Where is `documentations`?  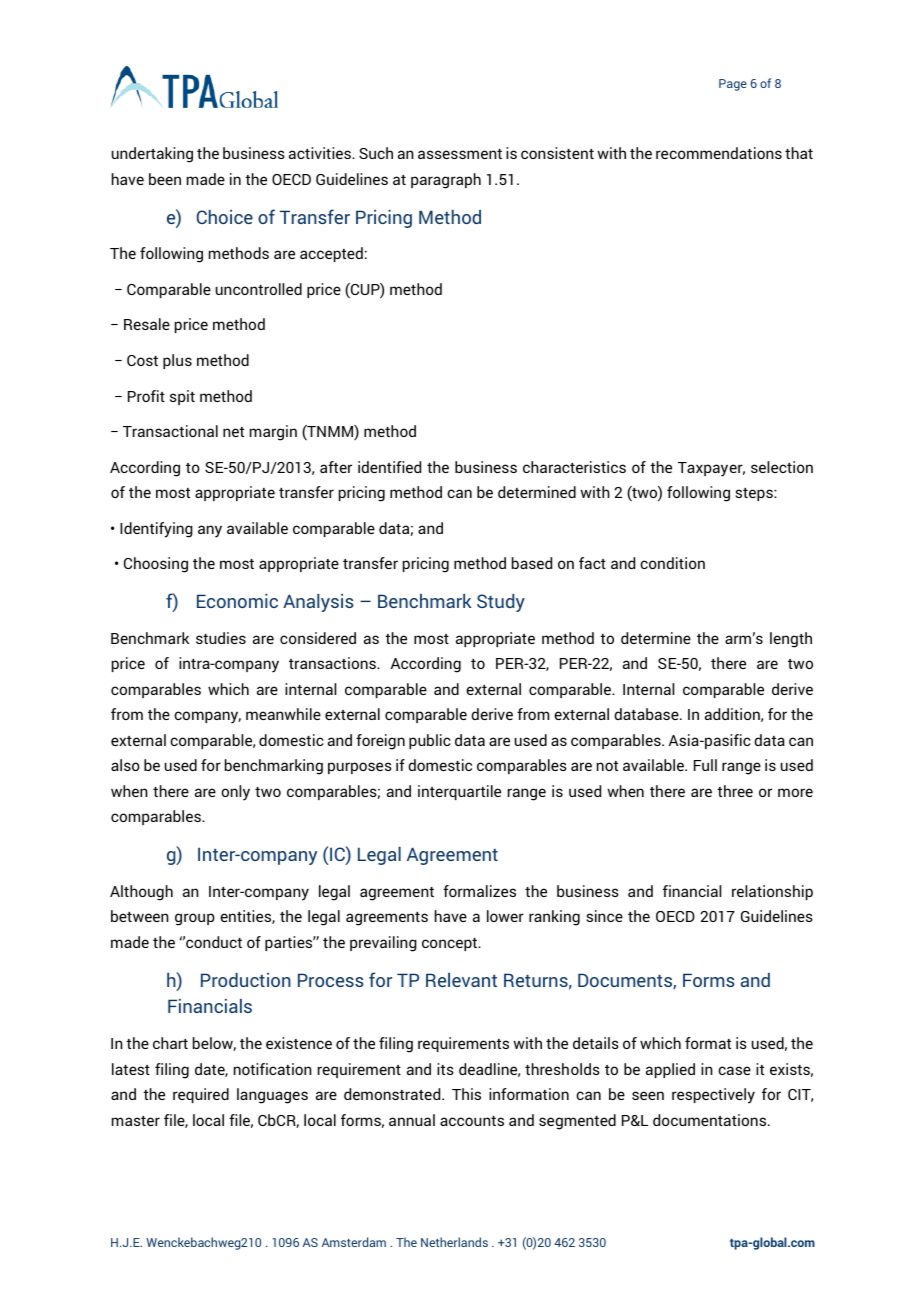
documentations is located at coordinates (711, 1120).
